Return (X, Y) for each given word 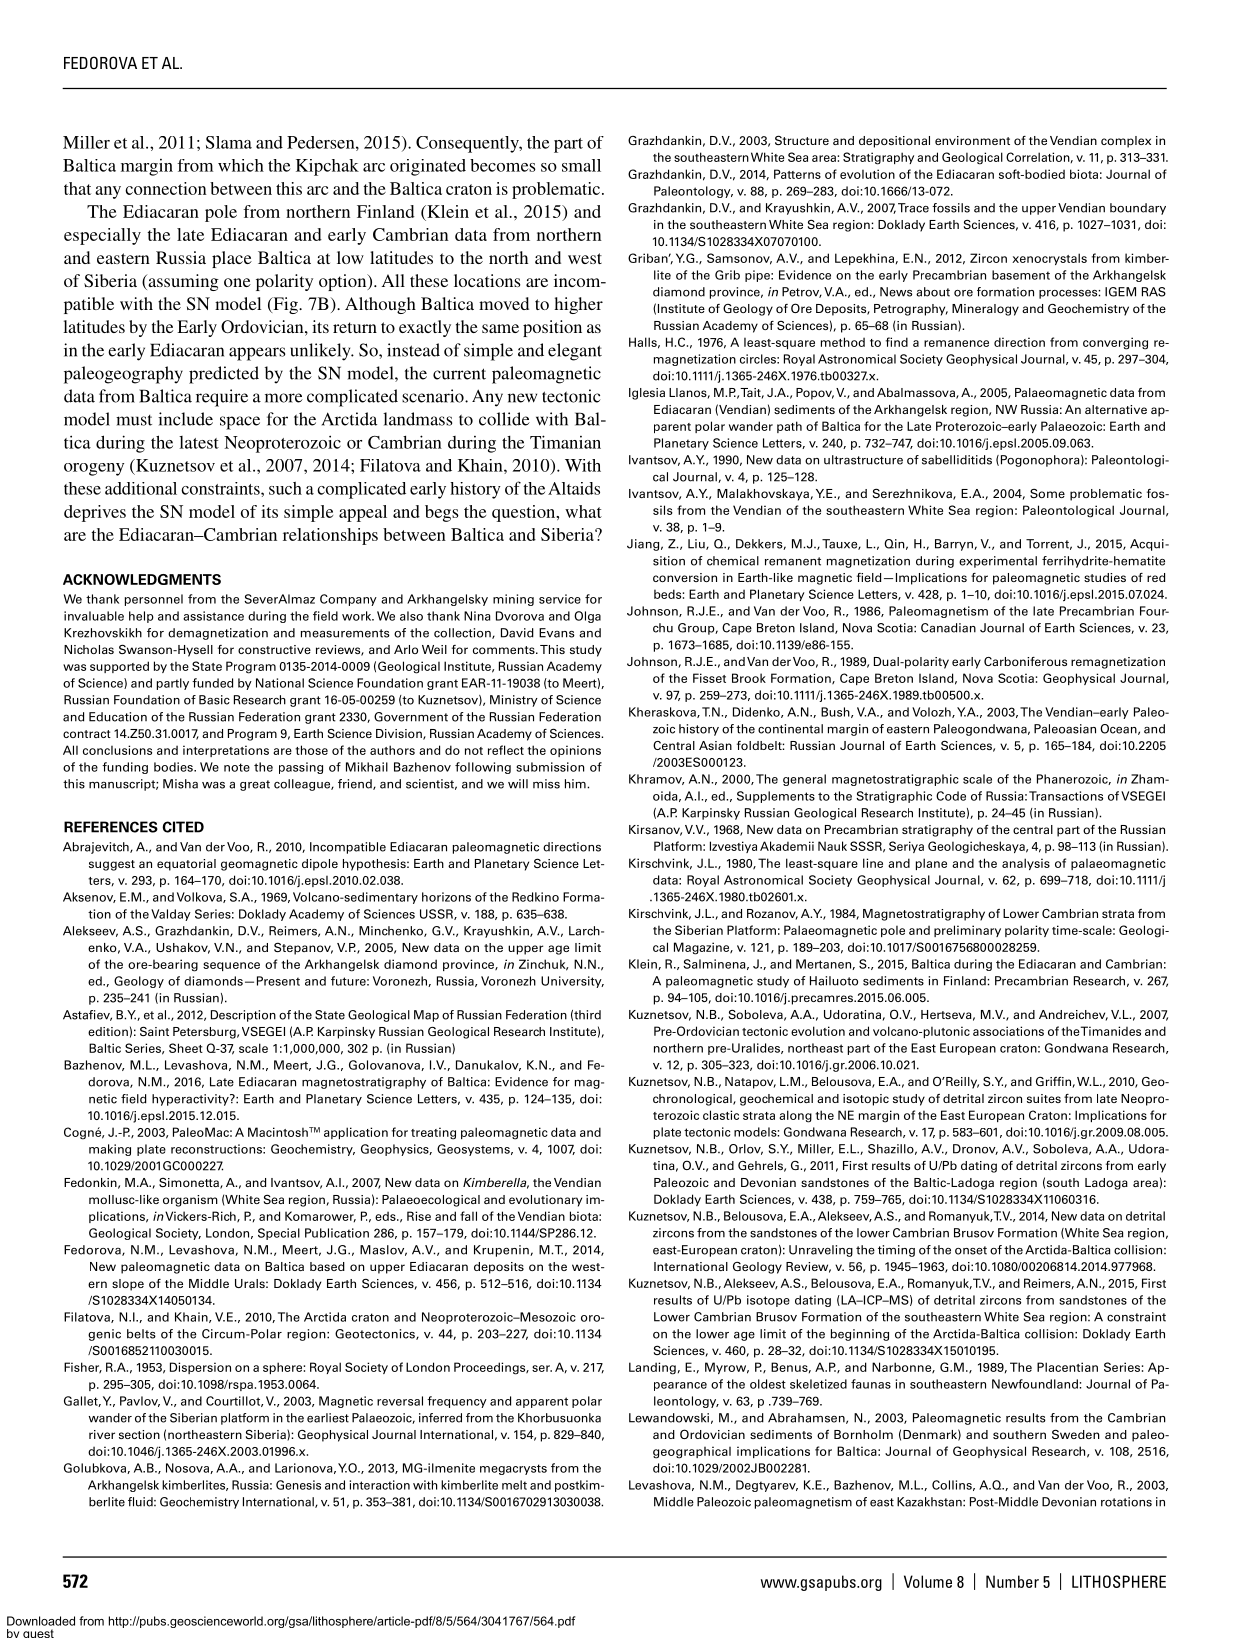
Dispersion (200, 1368)
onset (971, 1250)
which (241, 165)
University (572, 982)
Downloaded (41, 1621)
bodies (174, 767)
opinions (575, 751)
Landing (652, 1368)
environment (972, 140)
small (581, 165)
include (185, 419)
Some (1047, 493)
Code (951, 796)
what (583, 511)
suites (1044, 1098)
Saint (154, 1031)
